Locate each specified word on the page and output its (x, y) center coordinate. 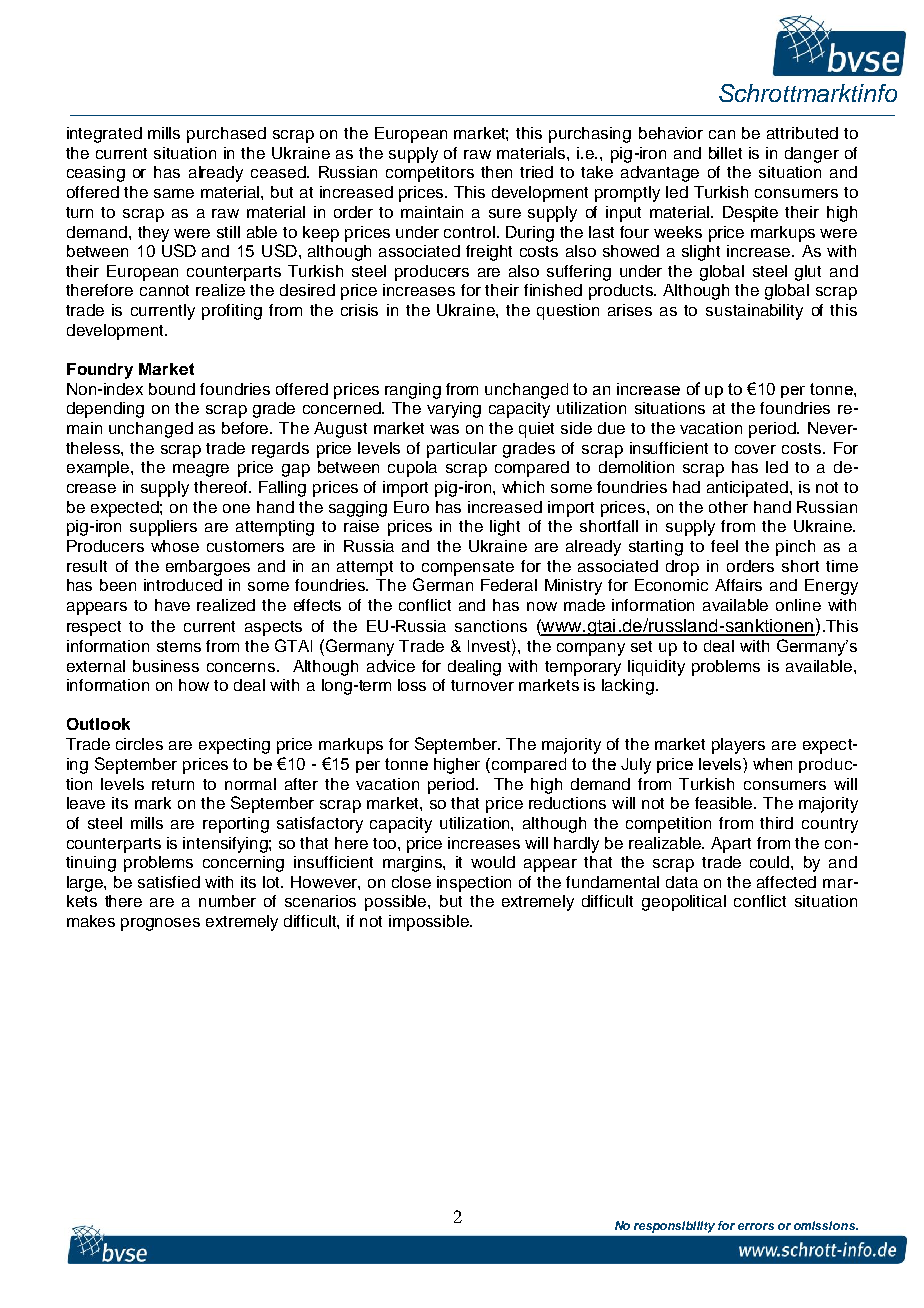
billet (725, 153)
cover (755, 449)
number (227, 901)
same (174, 193)
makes (91, 921)
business (166, 666)
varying (454, 410)
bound (172, 389)
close (411, 882)
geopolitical (684, 903)
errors (756, 1226)
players (738, 746)
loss (412, 685)
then (496, 172)
